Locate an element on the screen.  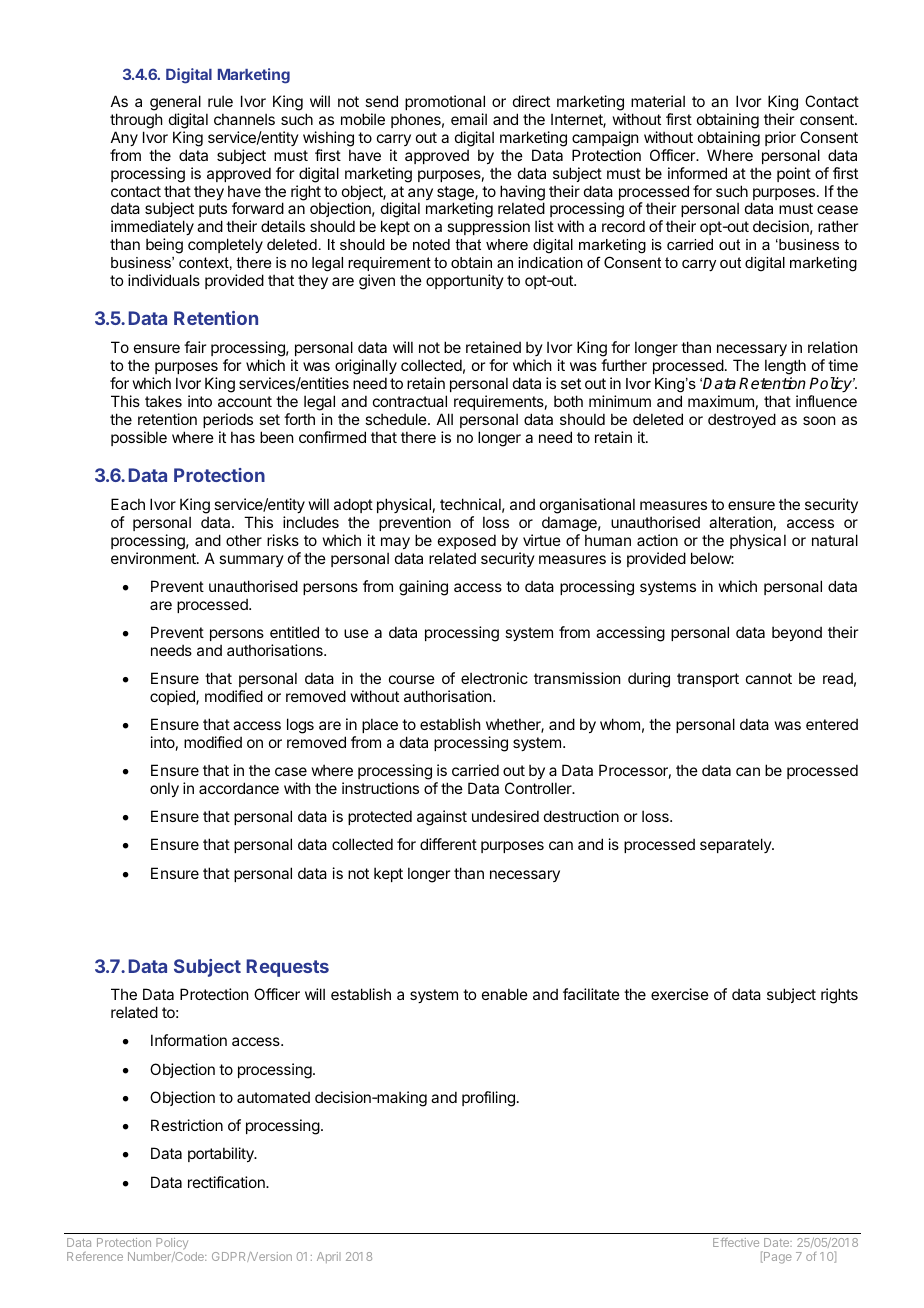
contractual is located at coordinates (410, 401).
